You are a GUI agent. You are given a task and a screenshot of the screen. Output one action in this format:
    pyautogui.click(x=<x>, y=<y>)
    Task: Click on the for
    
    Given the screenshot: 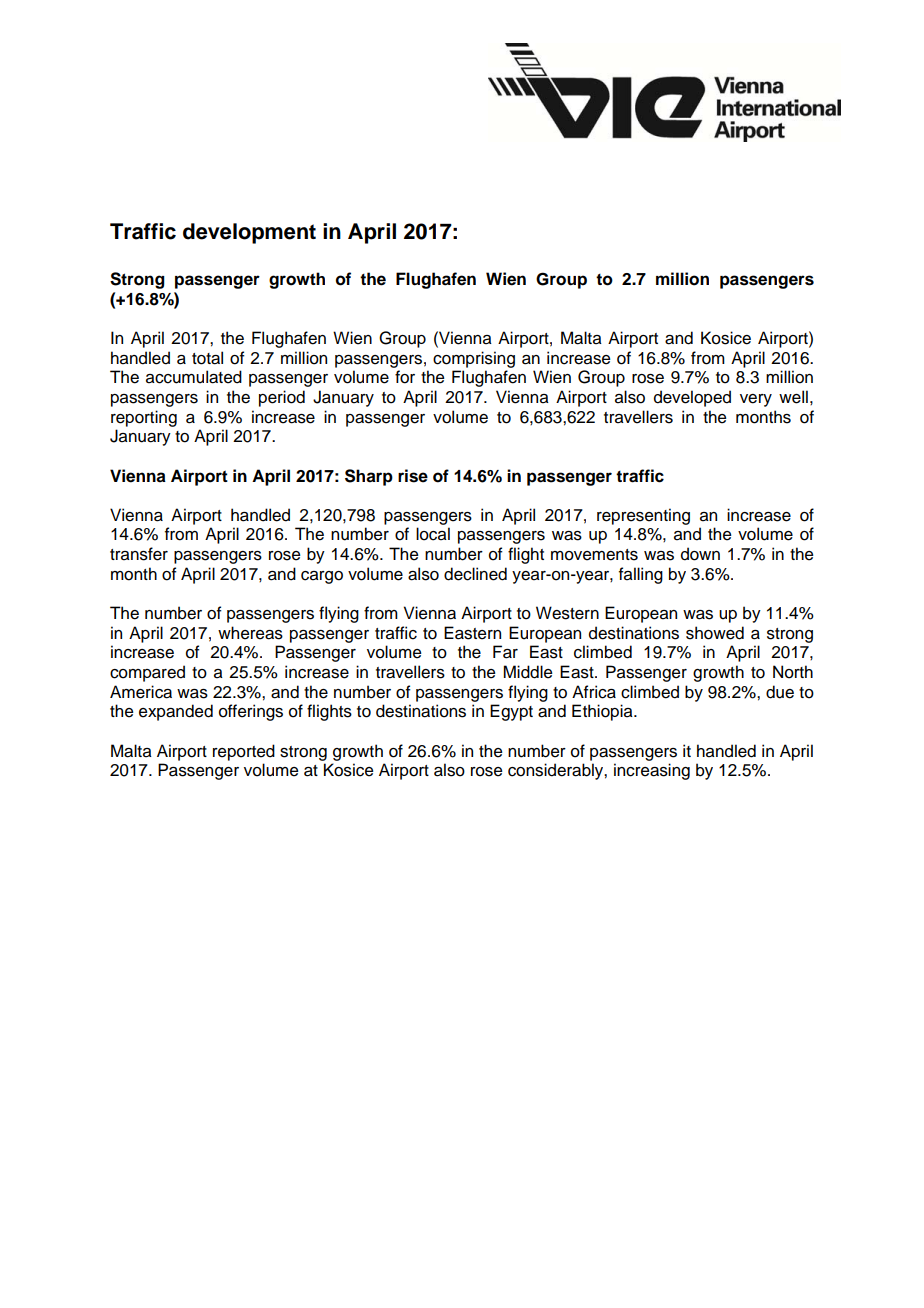 What is the action you would take?
    pyautogui.click(x=405, y=377)
